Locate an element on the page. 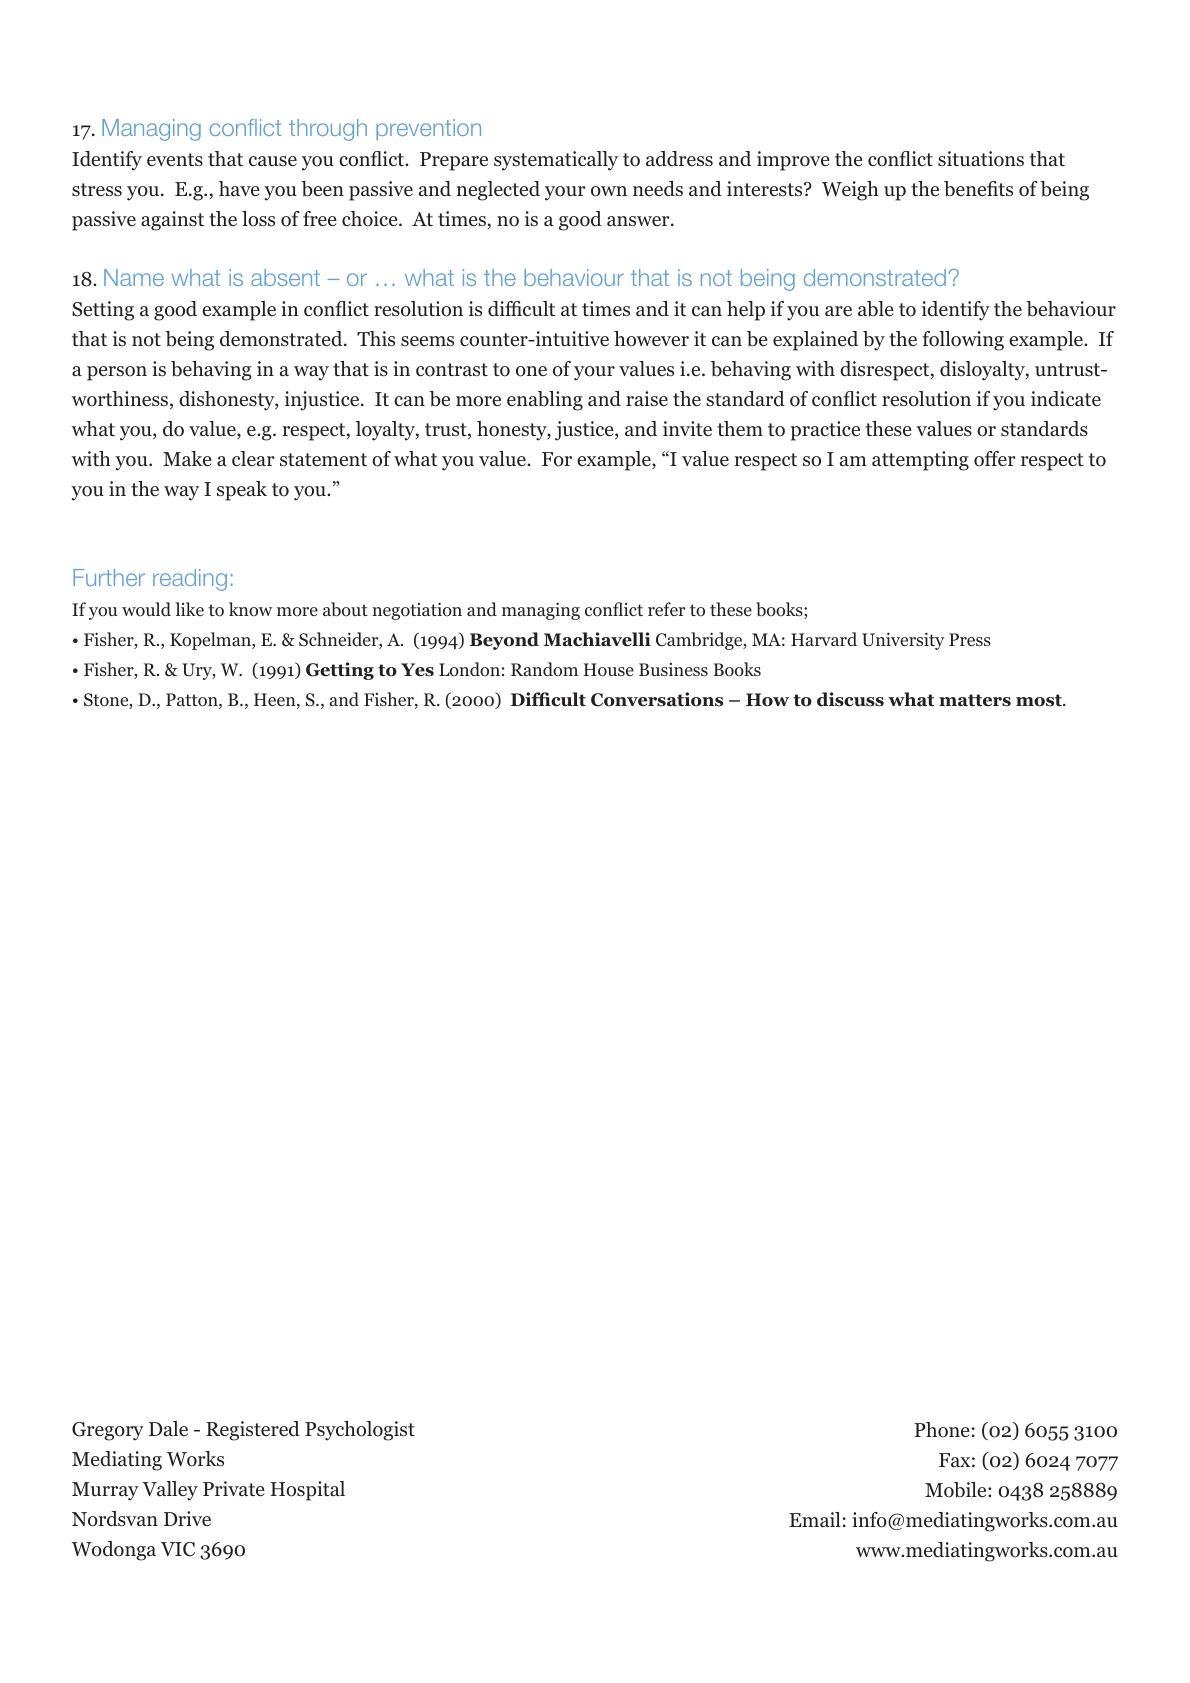  Conversations is located at coordinates (657, 699).
